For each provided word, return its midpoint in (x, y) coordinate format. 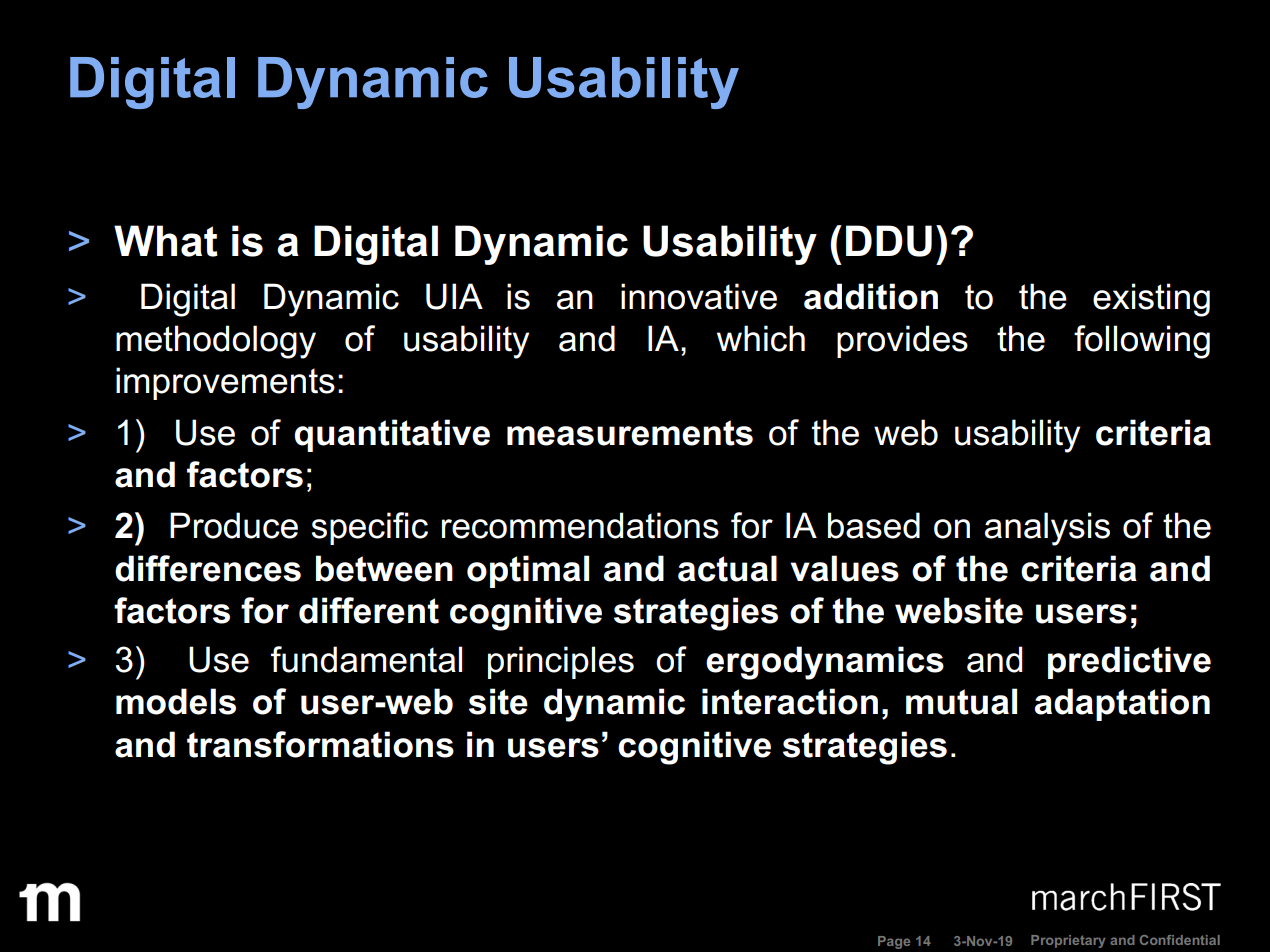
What (166, 241)
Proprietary (1068, 941)
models (176, 701)
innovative (699, 296)
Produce (234, 525)
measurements (630, 433)
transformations (320, 744)
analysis (1047, 529)
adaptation (1122, 704)
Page (894, 942)
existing (1151, 300)
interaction (790, 701)
